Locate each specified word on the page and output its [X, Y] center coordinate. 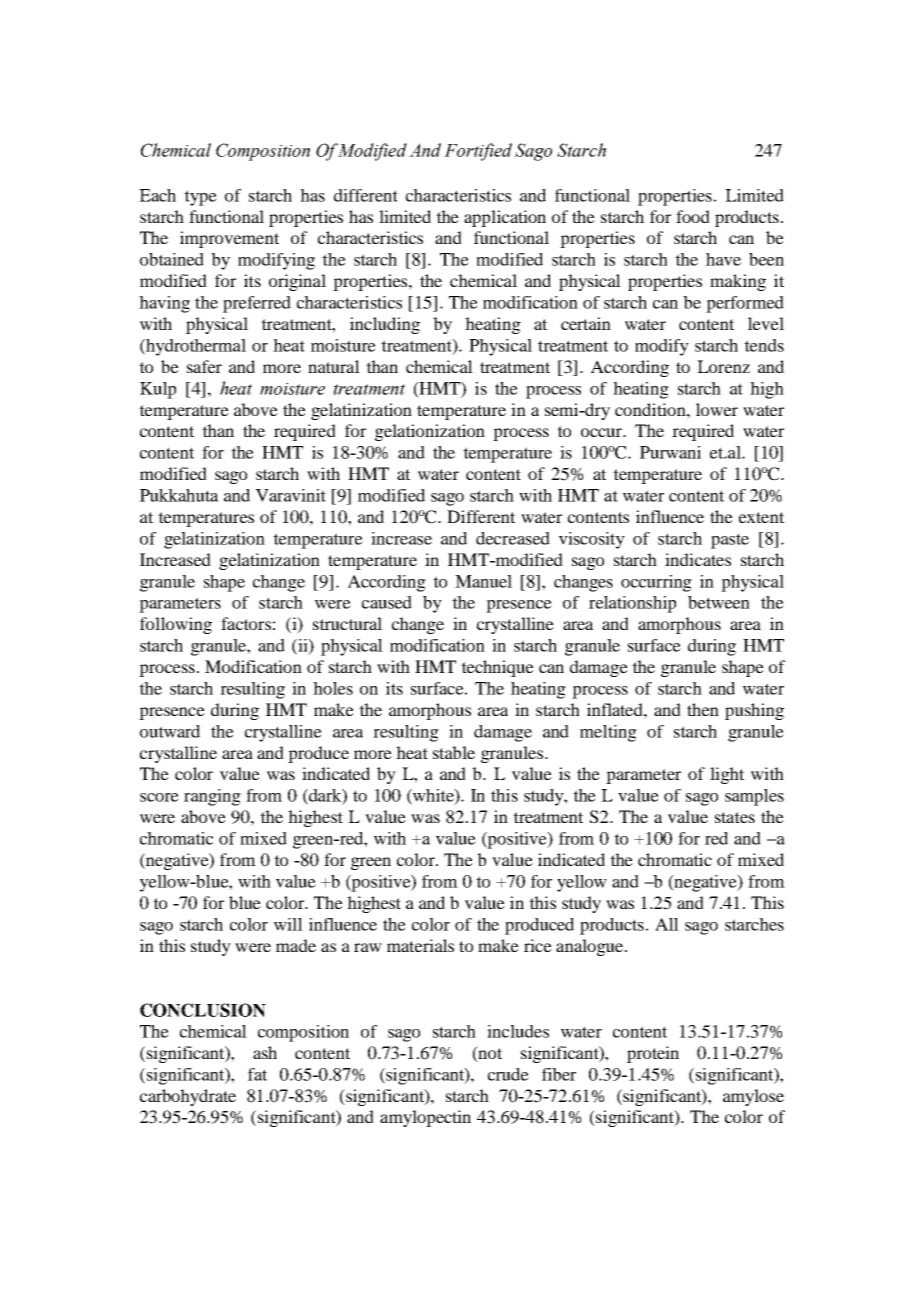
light [727, 775]
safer [204, 366]
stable [454, 752]
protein [653, 1054]
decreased [513, 538]
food [693, 216]
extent [761, 517]
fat [257, 1074]
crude [508, 1074]
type [200, 198]
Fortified [478, 152]
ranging [212, 797]
